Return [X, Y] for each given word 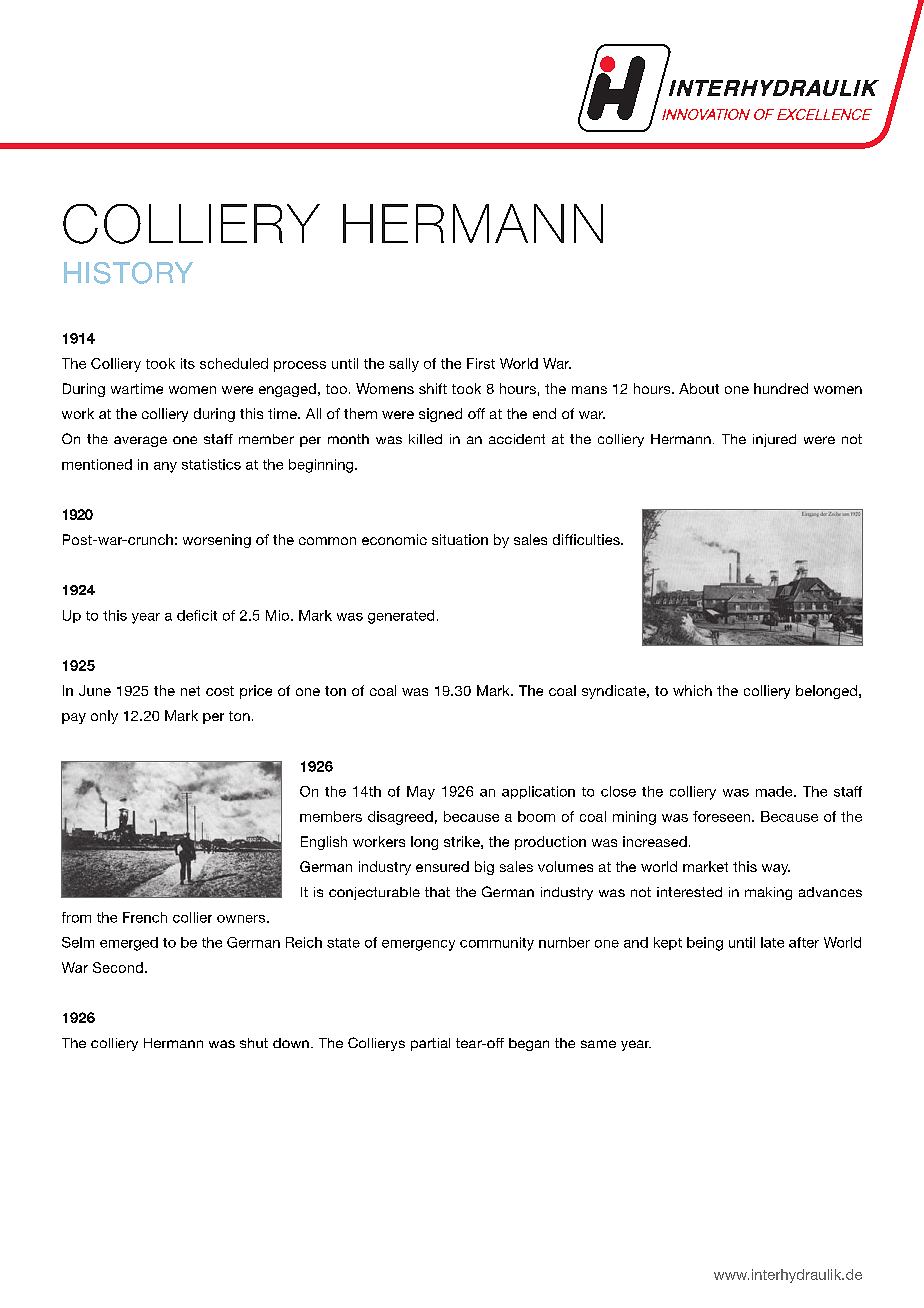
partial [430, 1044]
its [188, 363]
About [699, 388]
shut [254, 1043]
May [421, 793]
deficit [197, 615]
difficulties [587, 539]
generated [401, 617]
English [324, 843]
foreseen [723, 816]
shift [433, 388]
